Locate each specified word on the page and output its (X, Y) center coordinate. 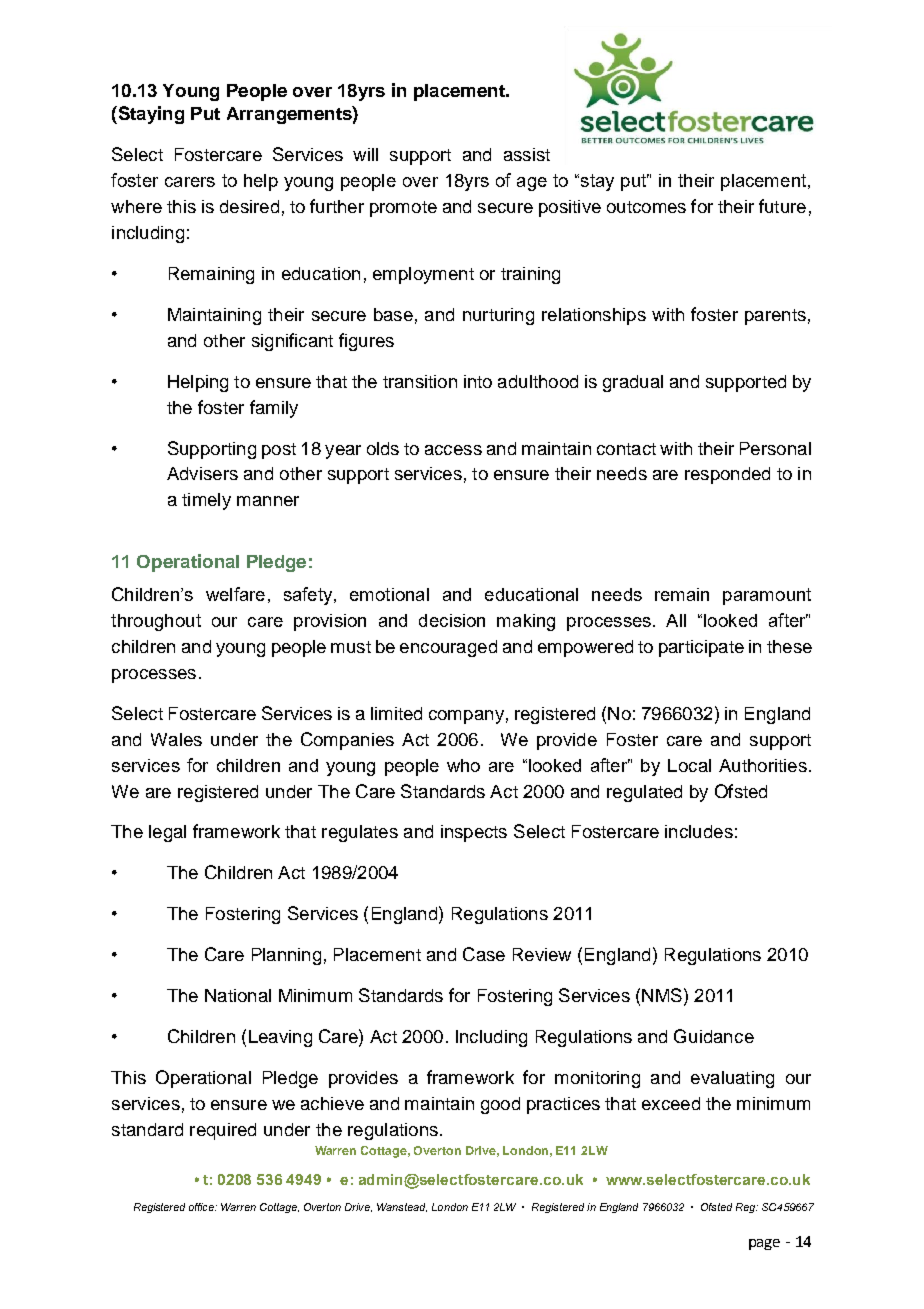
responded (727, 475)
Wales (176, 739)
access (453, 450)
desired (249, 206)
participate (701, 648)
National (238, 995)
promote (403, 209)
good (500, 1105)
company (466, 717)
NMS (662, 995)
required (223, 1131)
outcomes (646, 207)
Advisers (202, 473)
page (764, 1244)
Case (484, 954)
